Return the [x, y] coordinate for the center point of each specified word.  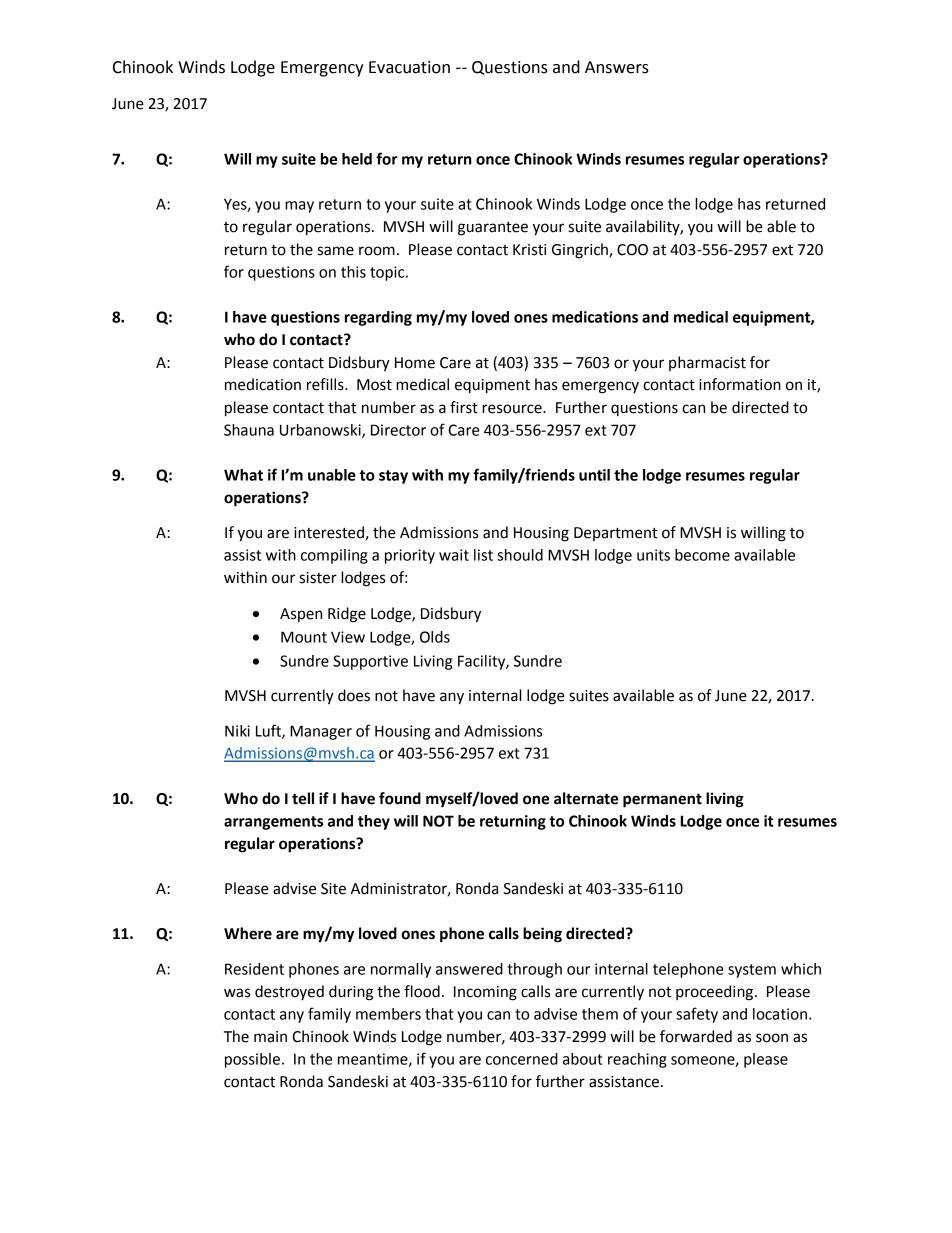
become [702, 555]
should [520, 555]
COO [632, 250]
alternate [586, 798]
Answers [617, 67]
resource [513, 409]
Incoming [485, 993]
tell [303, 798]
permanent [662, 800]
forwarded [696, 1036]
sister [318, 578]
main [270, 1037]
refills [326, 384]
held [357, 159]
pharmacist [707, 363]
